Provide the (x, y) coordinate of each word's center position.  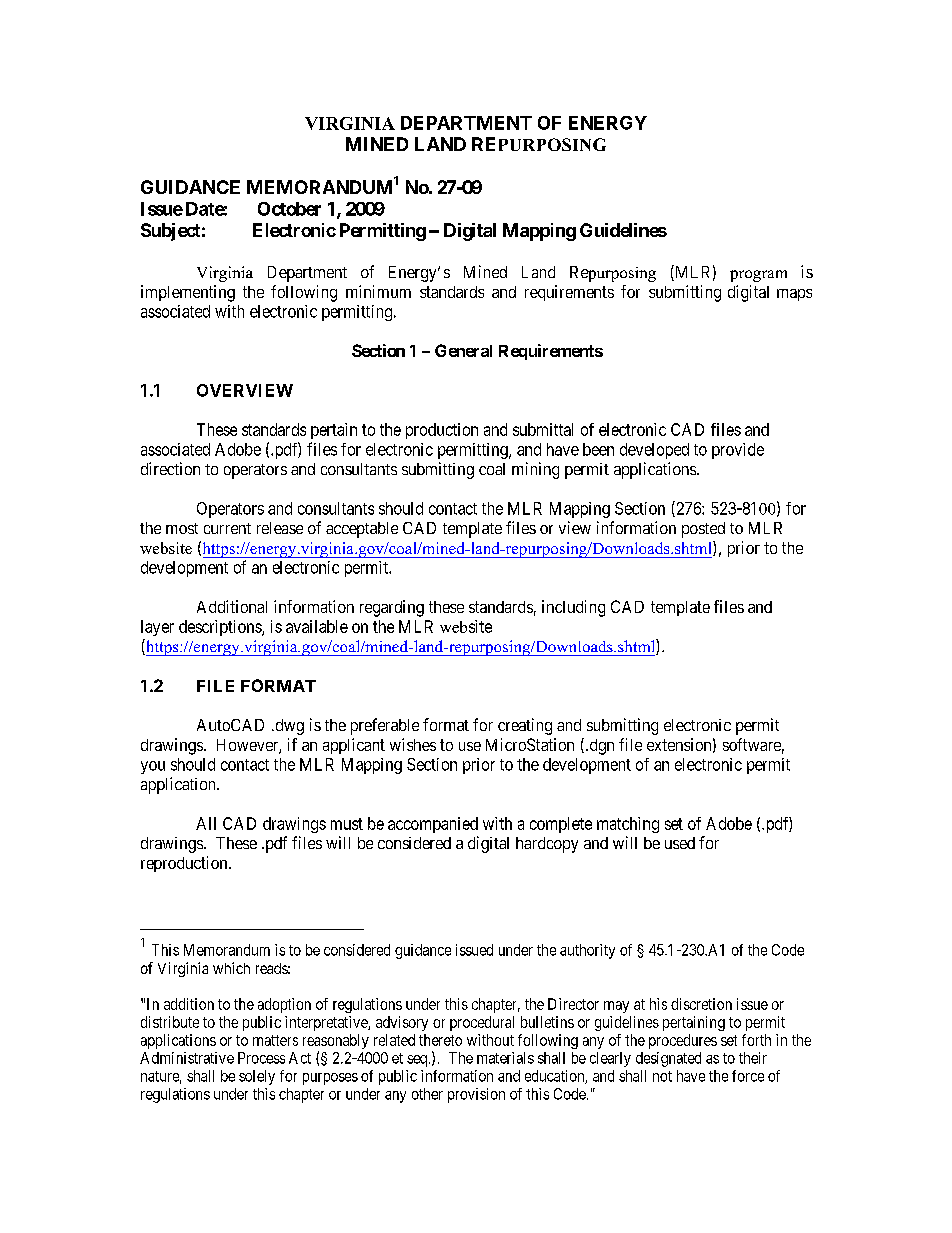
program (758, 276)
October (289, 209)
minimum (378, 291)
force (748, 1076)
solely (257, 1077)
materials (505, 1058)
